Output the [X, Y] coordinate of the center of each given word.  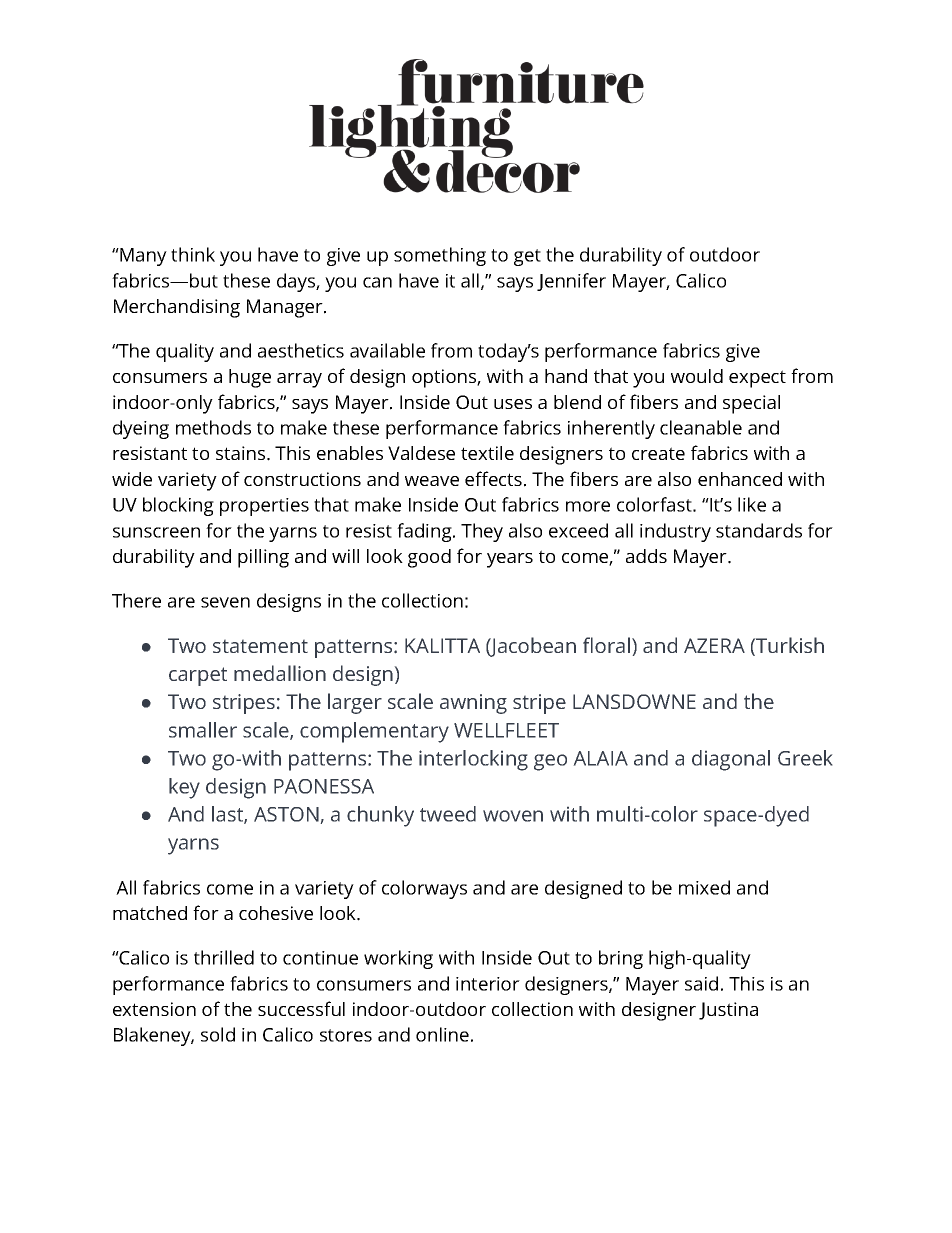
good [429, 558]
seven [225, 602]
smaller [203, 730]
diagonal [731, 760]
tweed [448, 814]
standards [759, 530]
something [440, 256]
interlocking [473, 760]
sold [218, 1034]
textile [487, 453]
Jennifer [571, 282]
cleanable [701, 427]
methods [213, 427]
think [193, 254]
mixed [704, 887]
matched [150, 913]
